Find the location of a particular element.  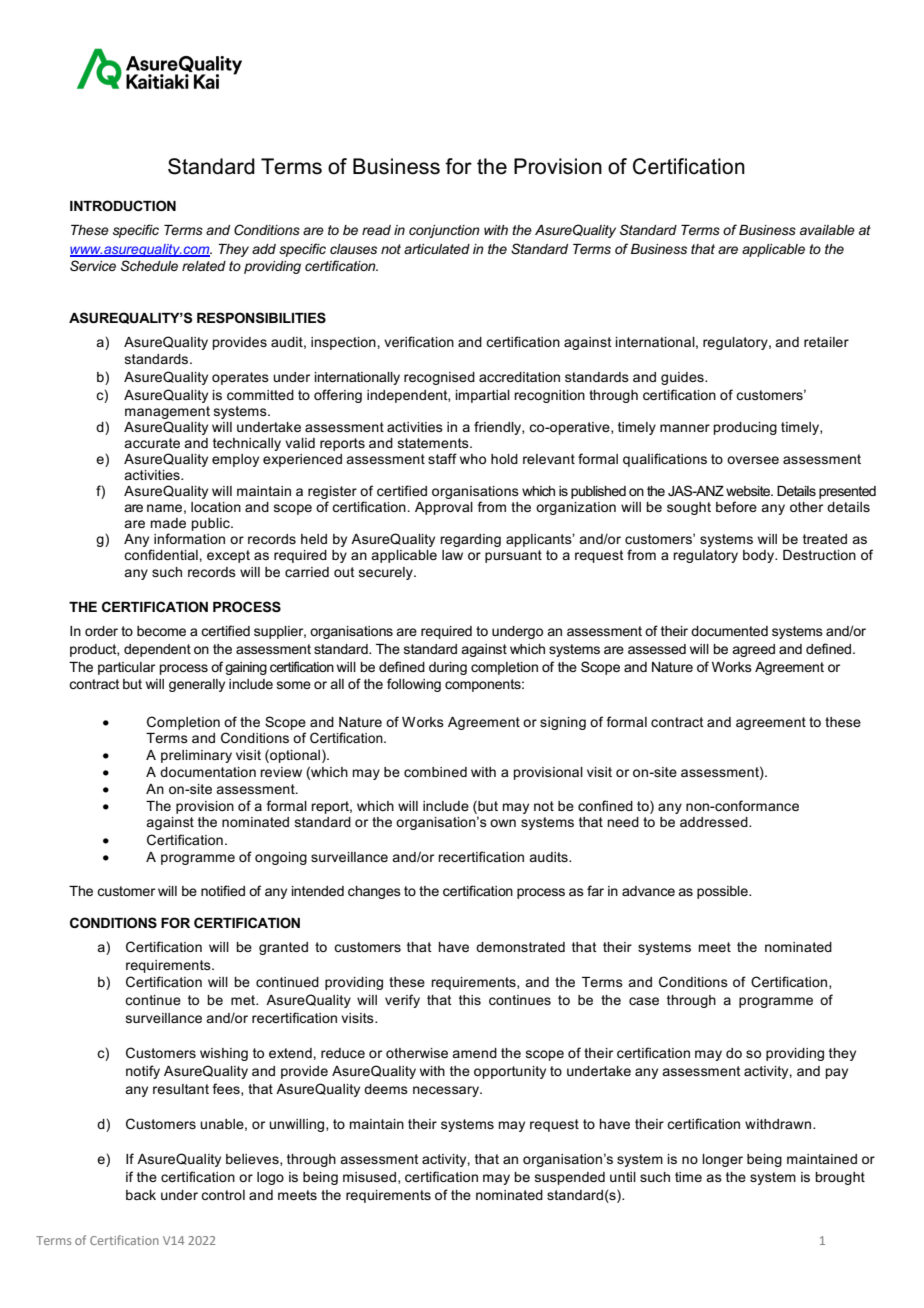

available is located at coordinates (827, 230).
